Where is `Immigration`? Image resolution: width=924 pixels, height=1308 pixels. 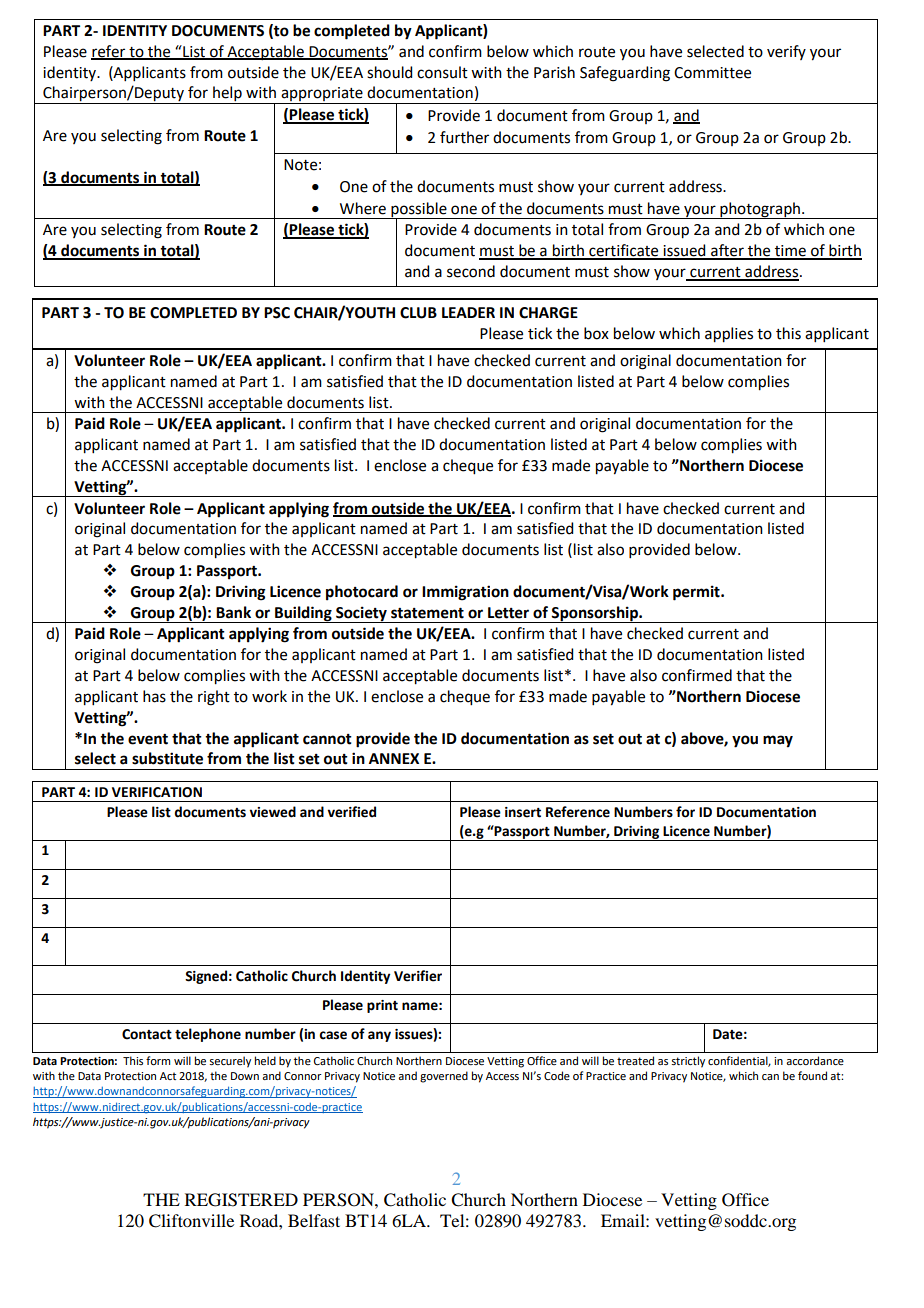
Immigration is located at coordinates (465, 593).
